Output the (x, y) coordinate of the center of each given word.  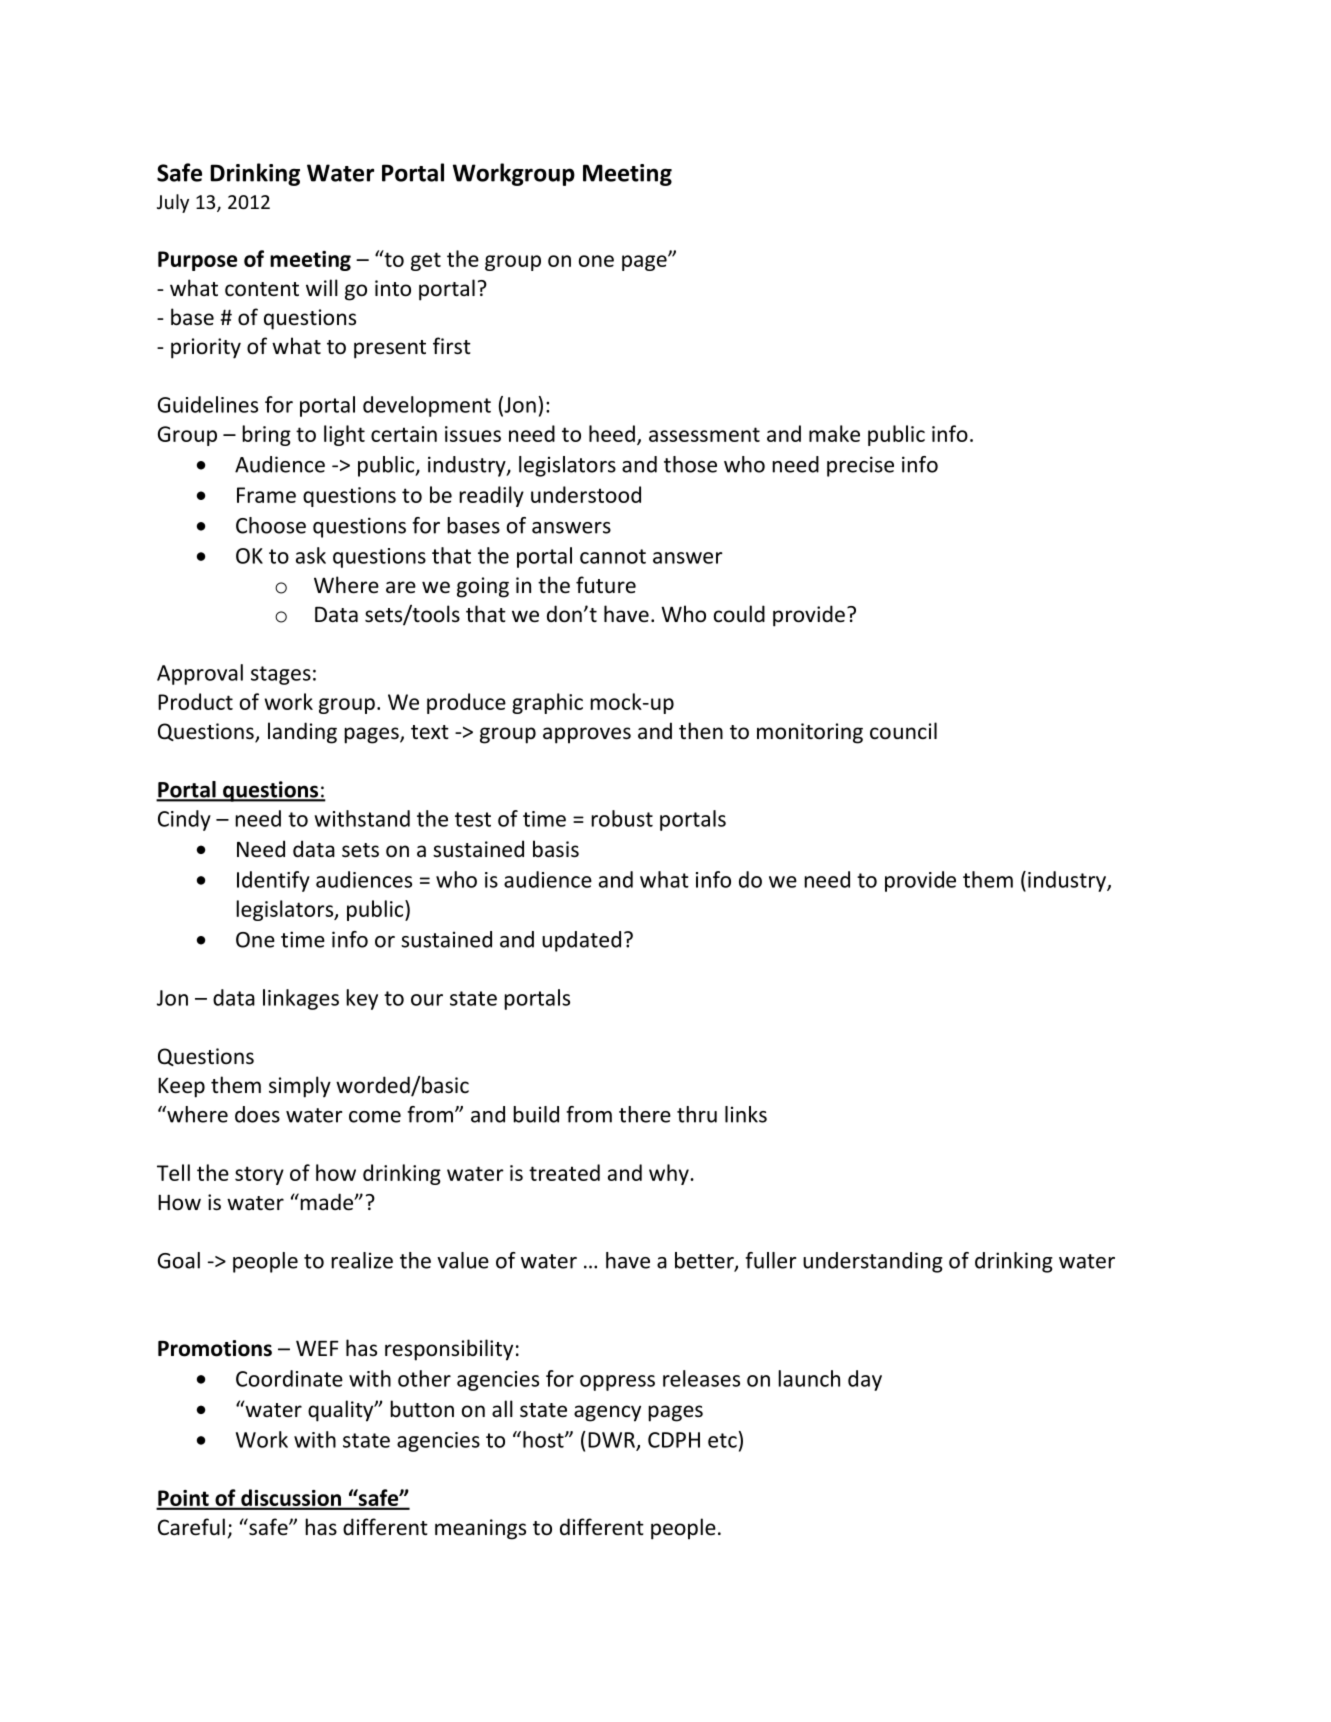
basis (556, 849)
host (544, 1439)
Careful (191, 1527)
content (262, 289)
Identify (273, 881)
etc (722, 1440)
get (426, 261)
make (834, 433)
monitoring (810, 733)
